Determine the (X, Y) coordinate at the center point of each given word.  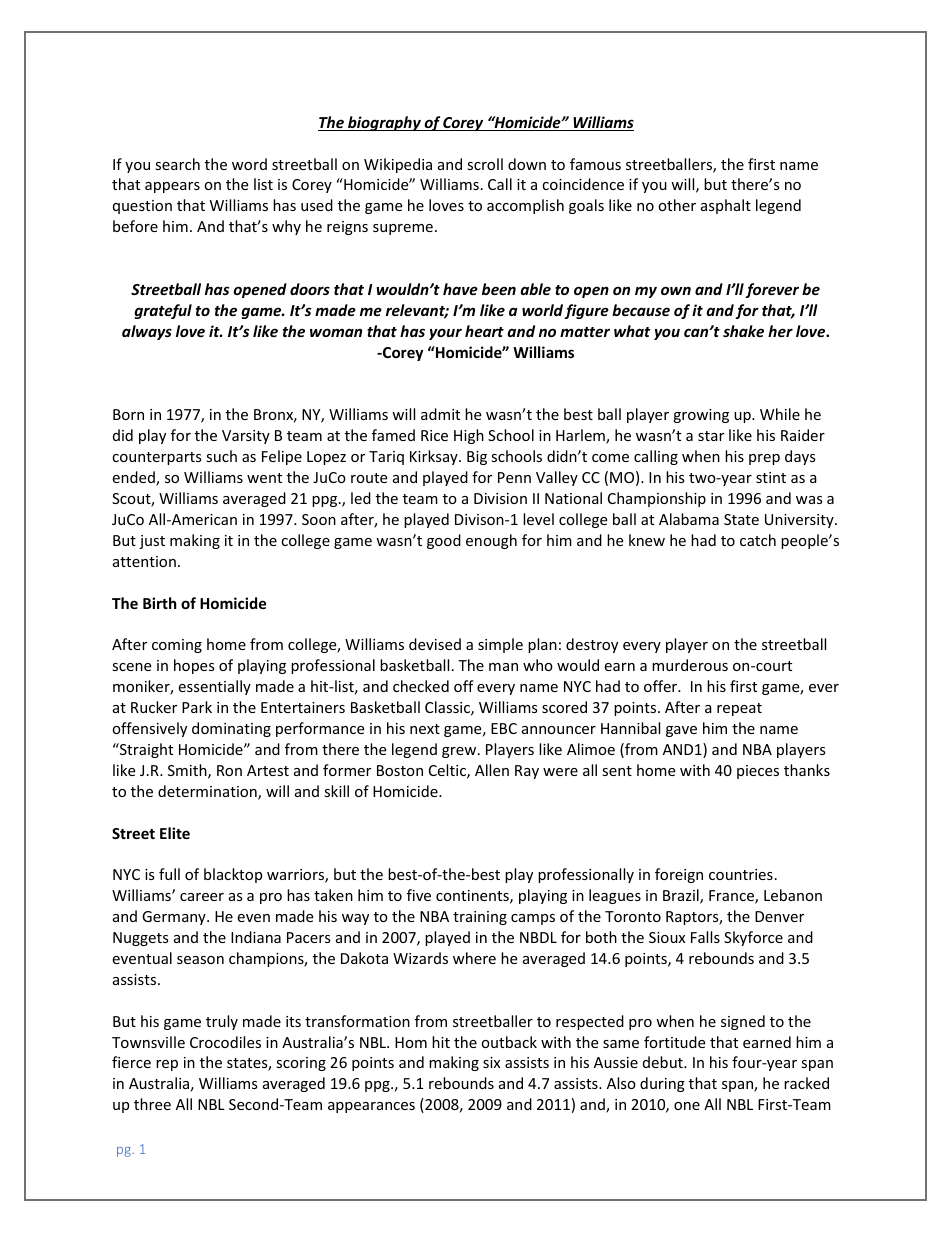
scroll (485, 164)
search (177, 164)
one (687, 1106)
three (152, 1104)
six (491, 1062)
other (677, 205)
